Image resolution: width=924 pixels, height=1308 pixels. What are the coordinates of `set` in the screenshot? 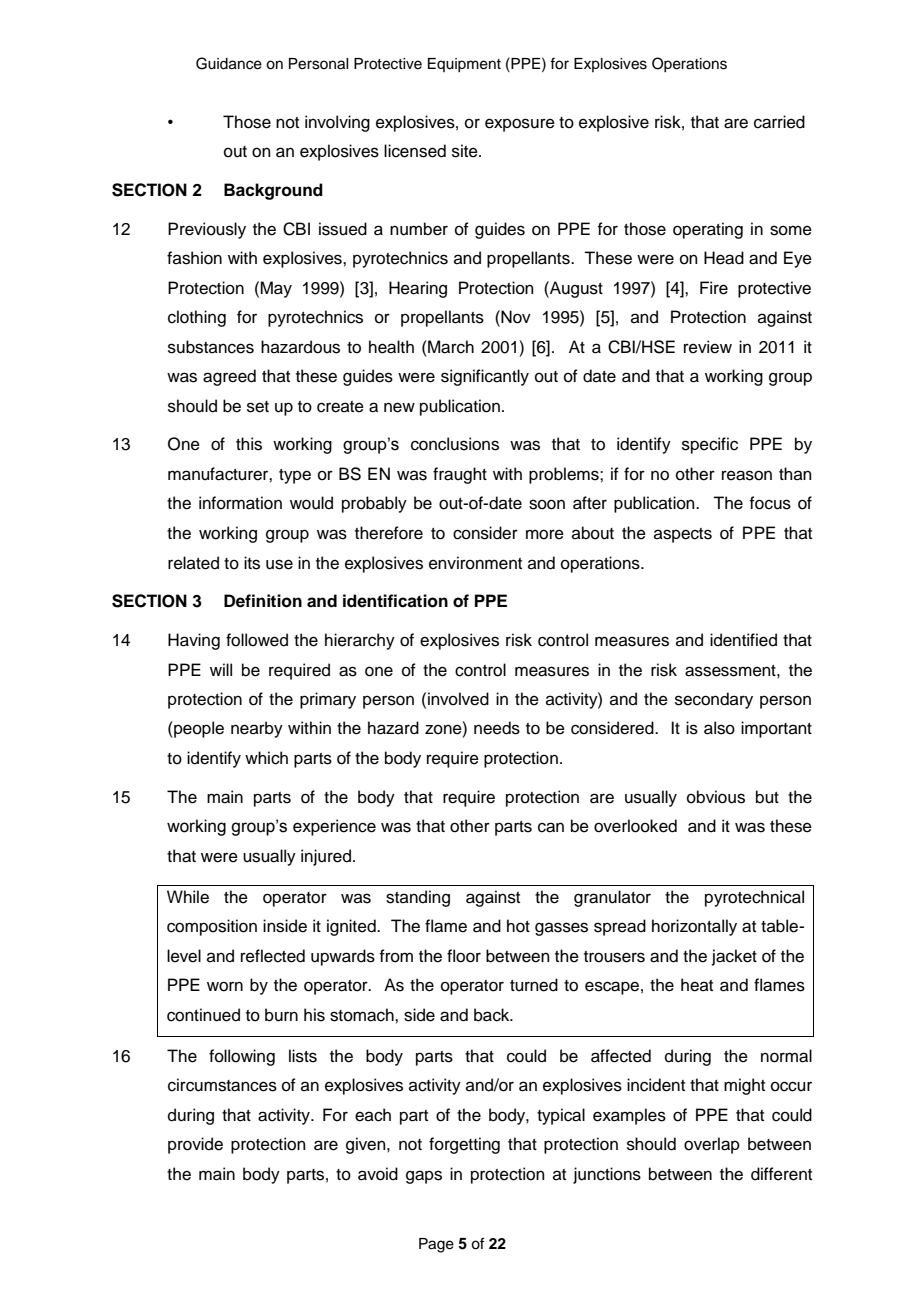 It's located at (258, 407).
